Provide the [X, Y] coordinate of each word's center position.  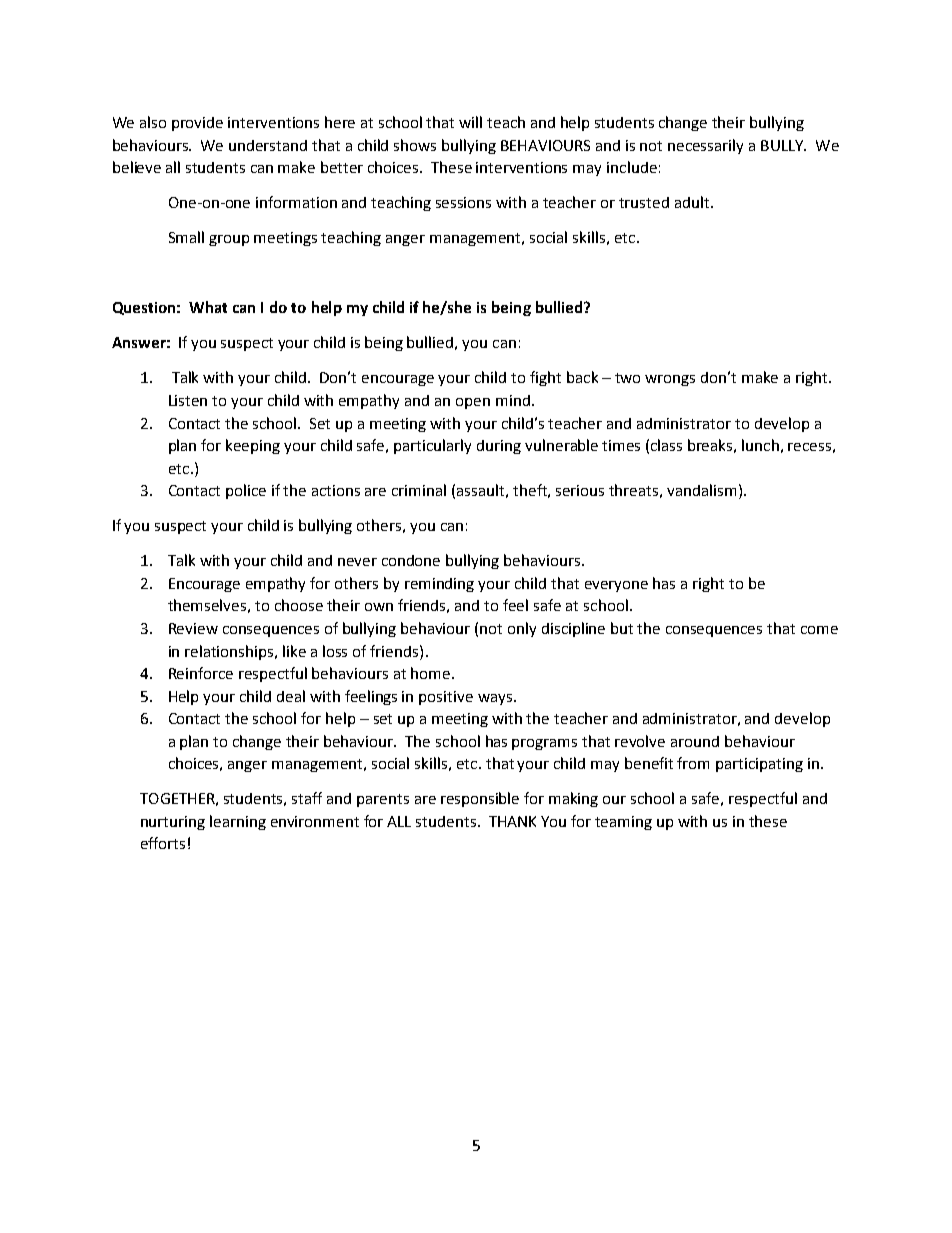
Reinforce [201, 673]
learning [238, 822]
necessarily [705, 146]
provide [197, 124]
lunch [760, 445]
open [473, 403]
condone [411, 560]
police [246, 491]
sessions [463, 202]
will [470, 122]
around [695, 741]
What [208, 307]
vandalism [701, 490]
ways [495, 699]
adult [693, 202]
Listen [188, 400]
